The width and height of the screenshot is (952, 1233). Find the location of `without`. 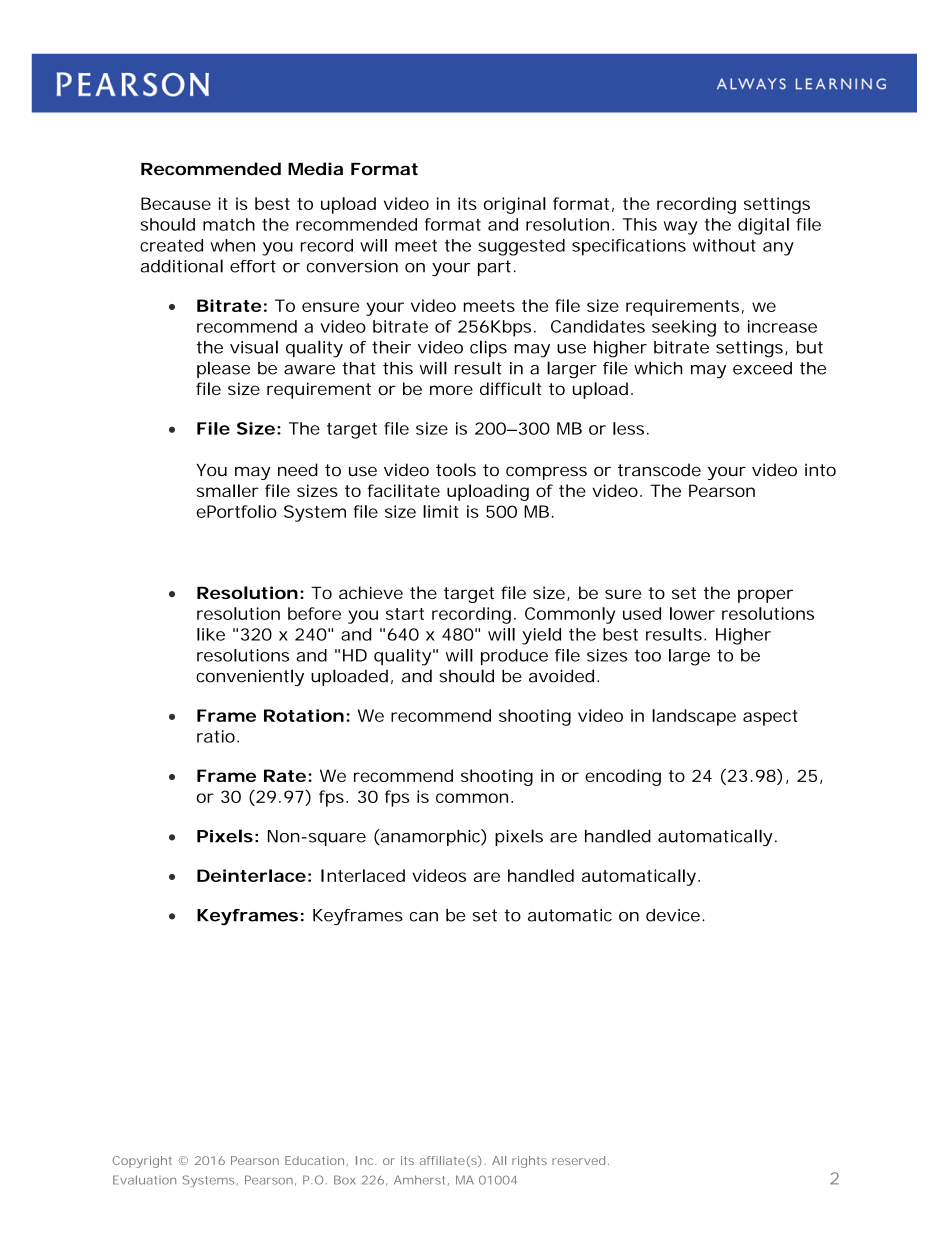

without is located at coordinates (724, 245).
